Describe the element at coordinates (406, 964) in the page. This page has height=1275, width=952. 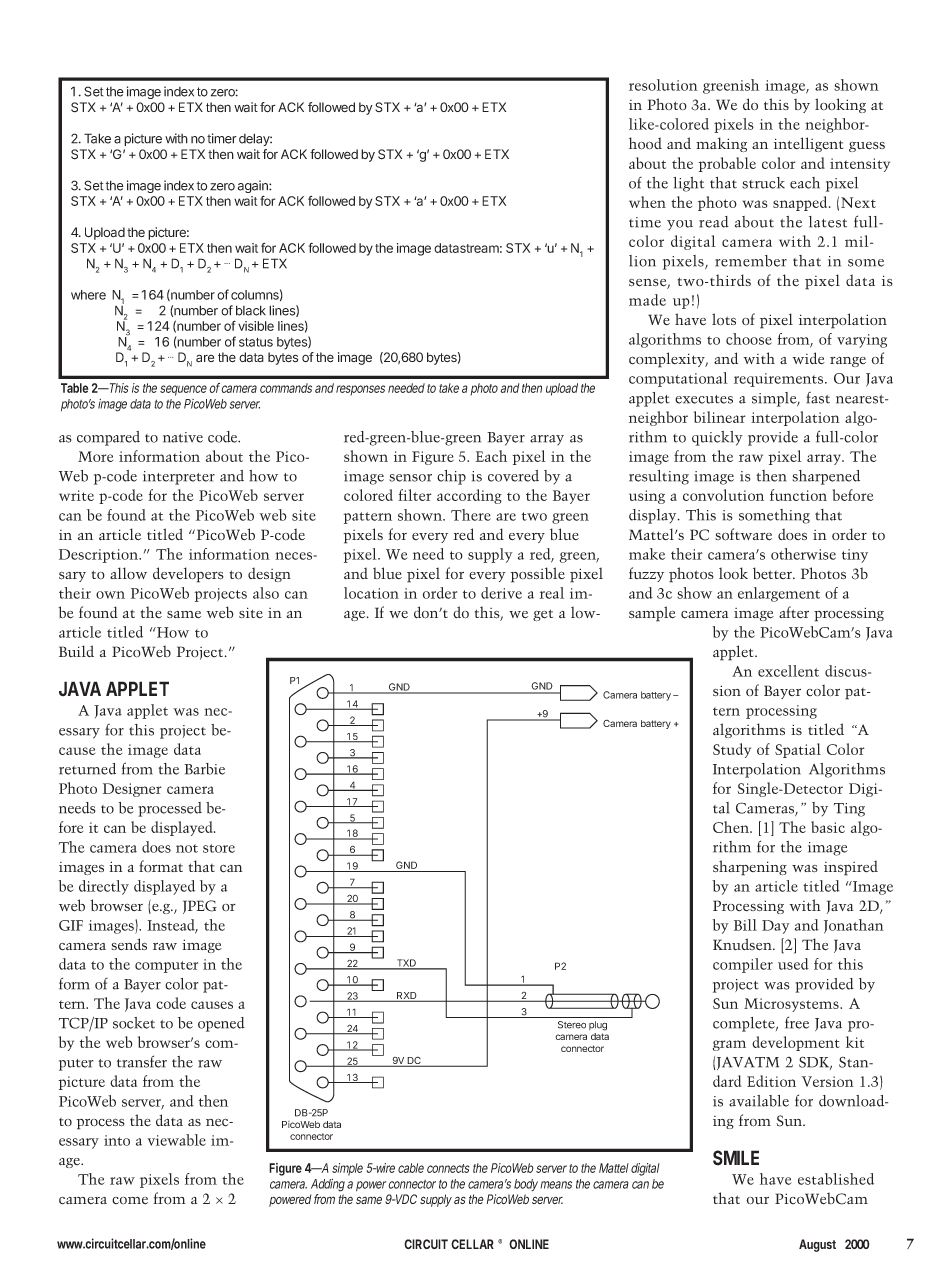
I see `TXD` at that location.
